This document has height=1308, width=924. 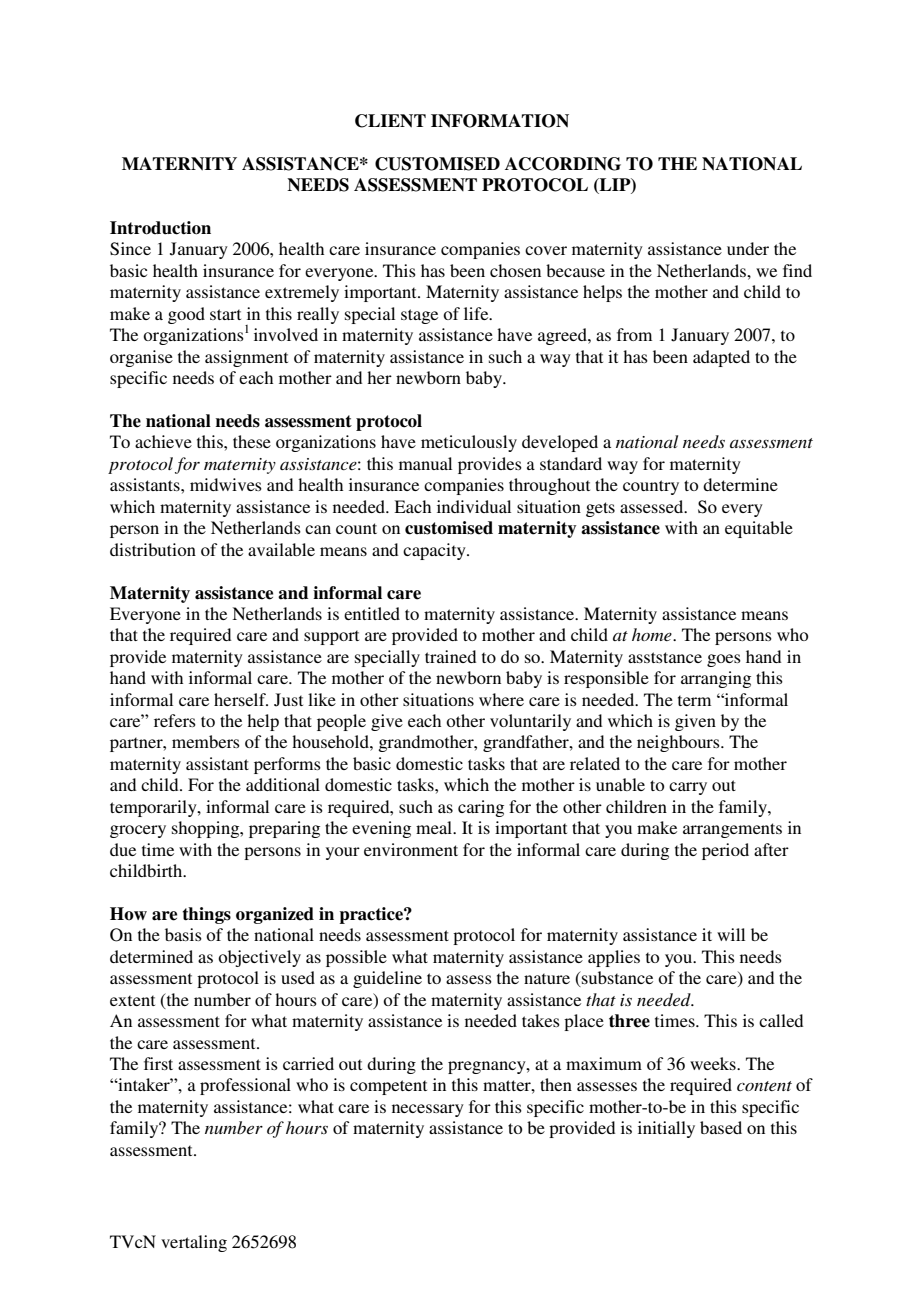 What do you see at coordinates (207, 915) in the document?
I see `things` at bounding box center [207, 915].
